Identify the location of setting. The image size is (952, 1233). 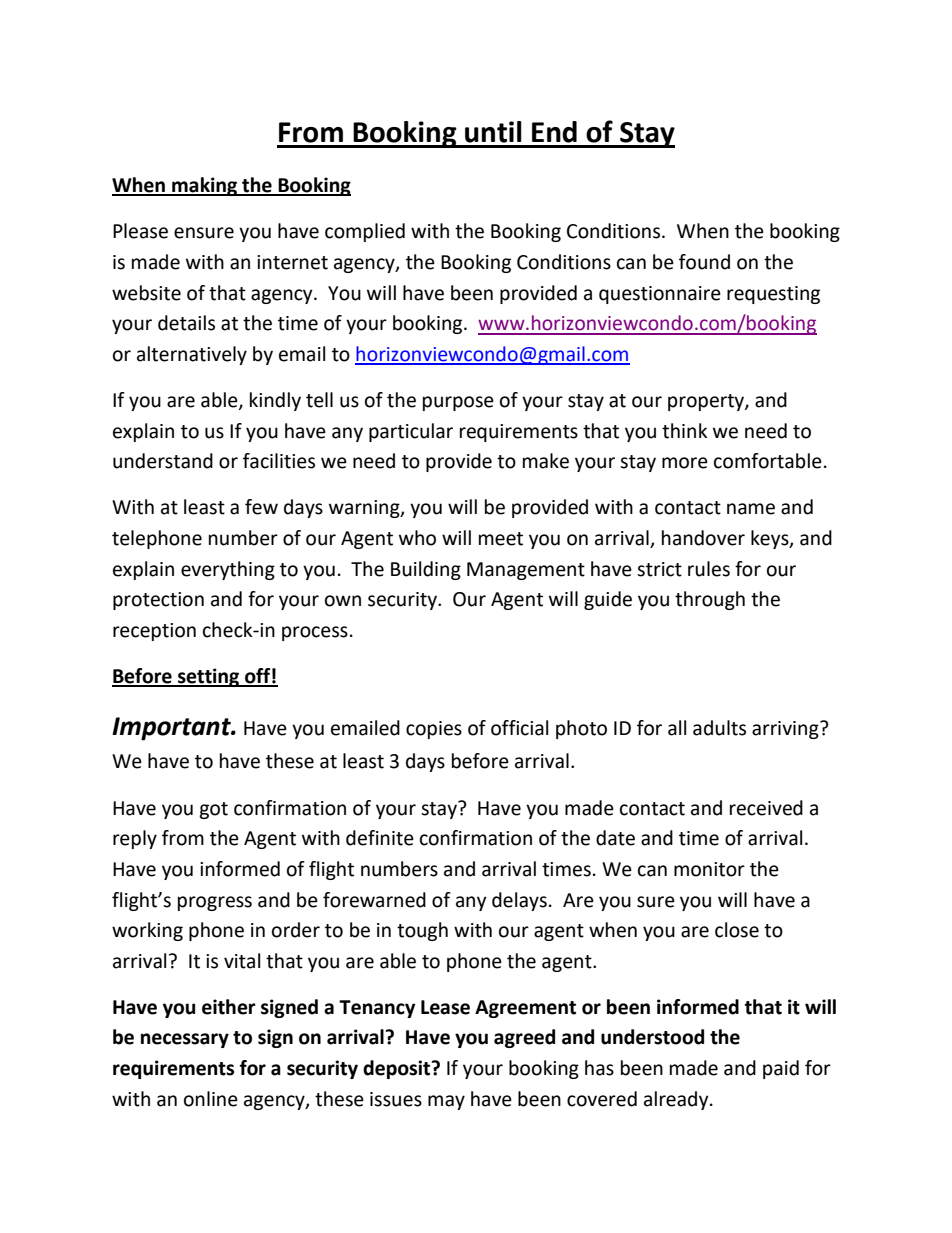
(209, 677).
